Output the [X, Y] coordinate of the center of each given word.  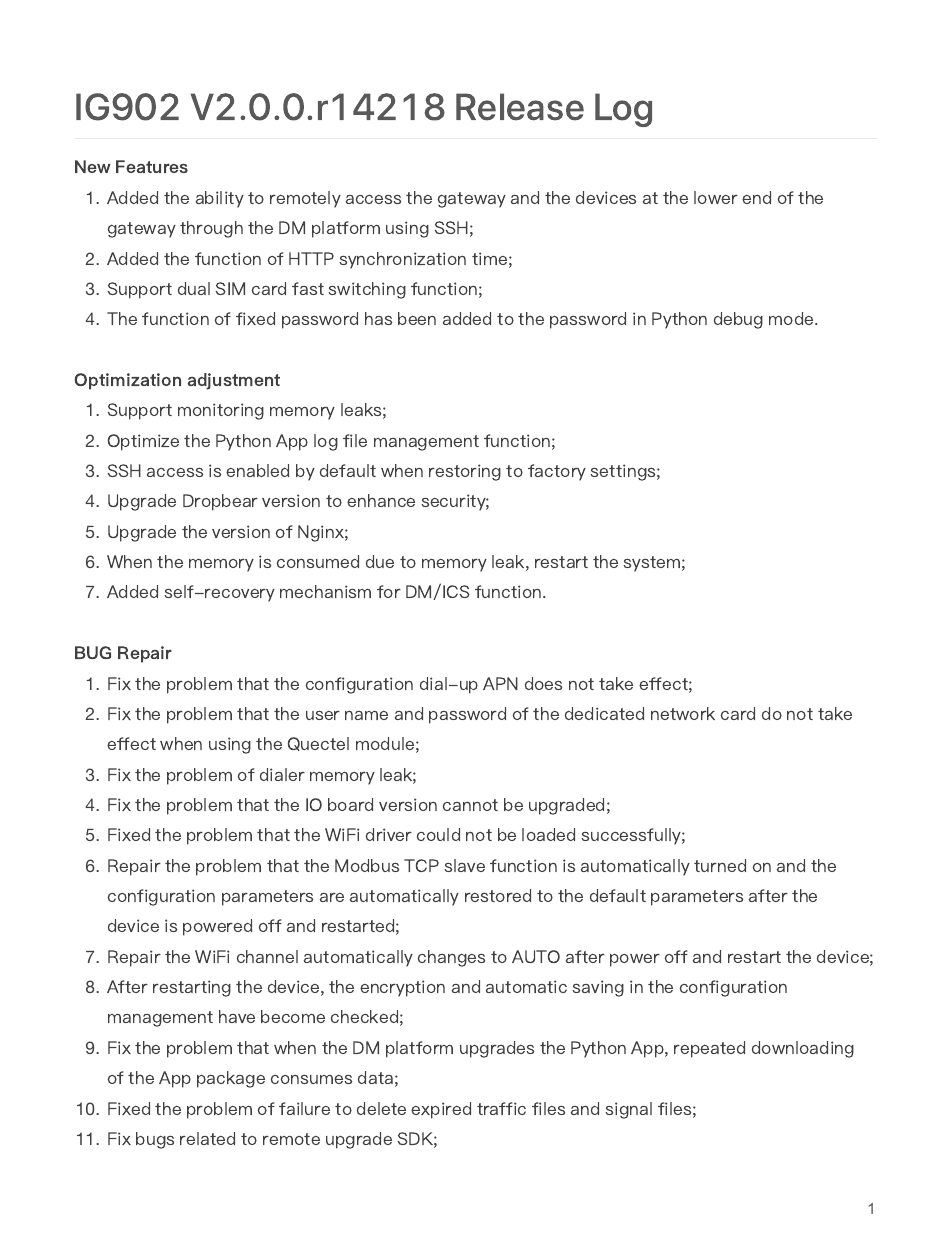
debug [738, 320]
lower [716, 197]
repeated [709, 1049]
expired [441, 1110]
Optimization [127, 381]
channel [267, 956]
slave [464, 865]
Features [152, 166]
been [417, 318]
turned [720, 865]
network [683, 713]
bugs [155, 1140]
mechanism [325, 591]
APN [500, 683]
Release [520, 107]
